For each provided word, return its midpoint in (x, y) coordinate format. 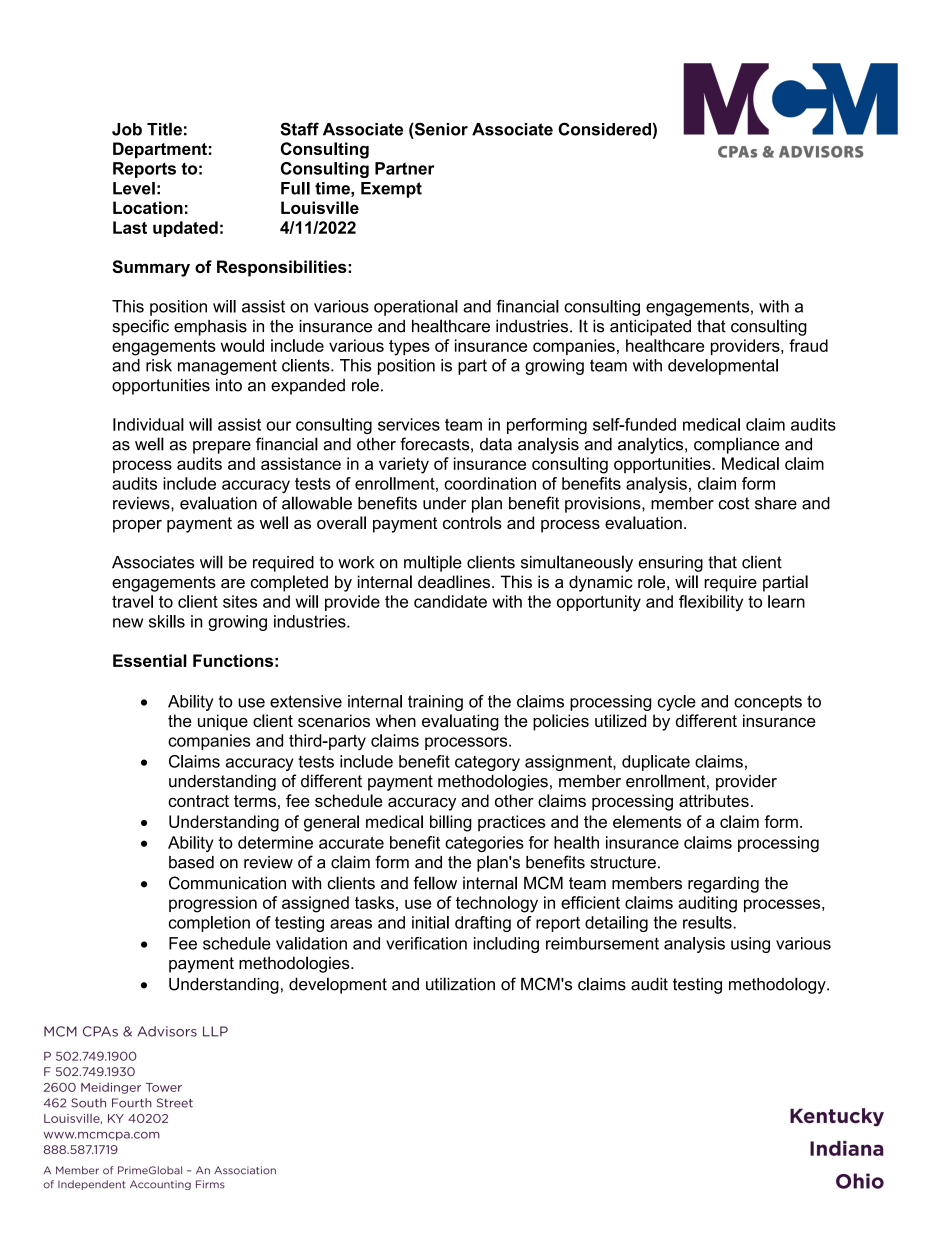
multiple (433, 563)
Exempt (391, 190)
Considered (604, 129)
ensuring (670, 564)
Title (164, 129)
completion (209, 924)
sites (240, 601)
